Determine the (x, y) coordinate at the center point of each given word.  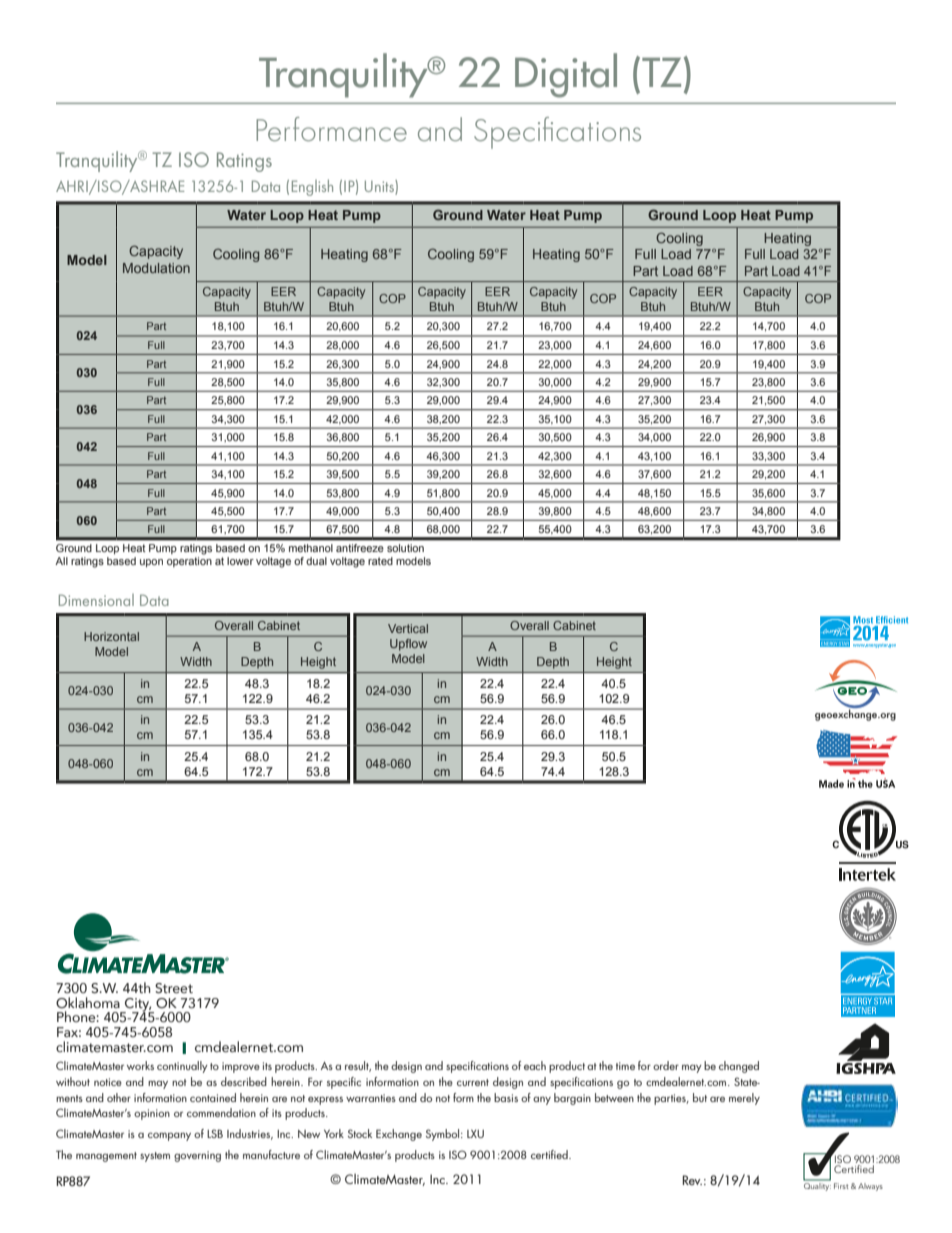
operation (189, 560)
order (666, 1065)
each (535, 1065)
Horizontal (111, 636)
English (312, 187)
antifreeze (360, 548)
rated (380, 561)
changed (739, 1067)
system (155, 1157)
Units (380, 186)
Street (174, 988)
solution (405, 548)
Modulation (156, 268)
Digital (566, 75)
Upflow (408, 645)
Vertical (408, 628)
